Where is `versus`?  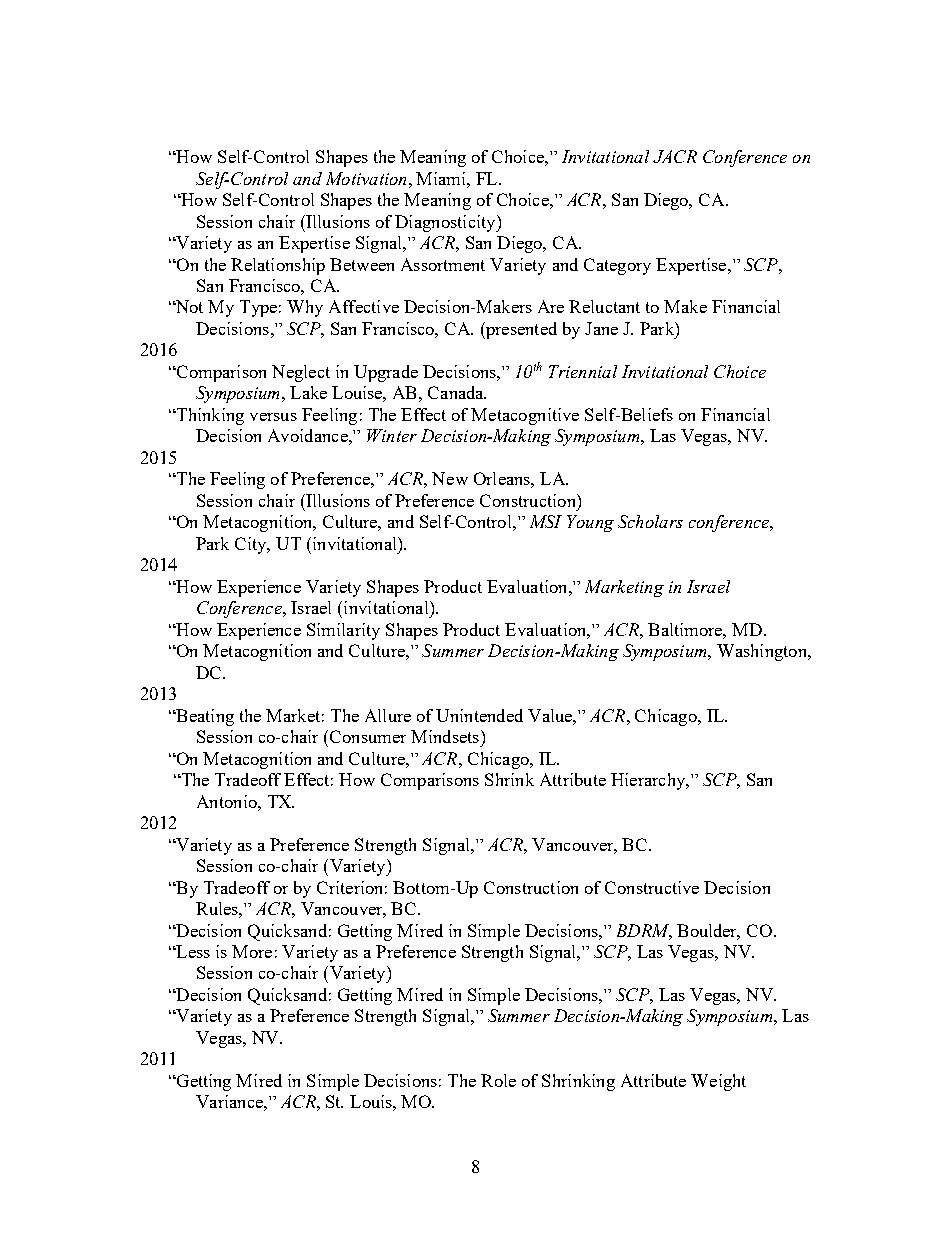 versus is located at coordinates (273, 417).
